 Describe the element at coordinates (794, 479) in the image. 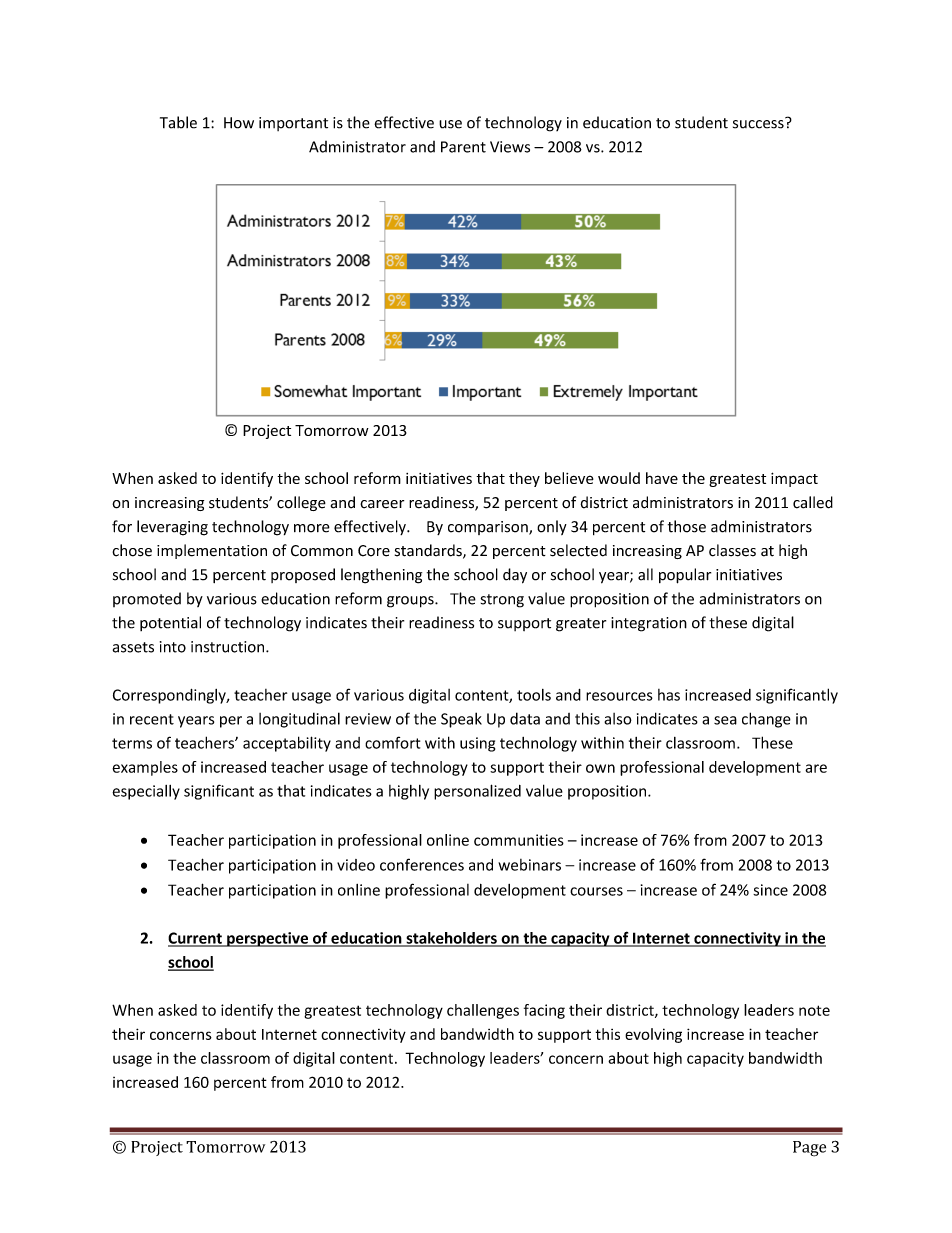

I see `impact` at that location.
